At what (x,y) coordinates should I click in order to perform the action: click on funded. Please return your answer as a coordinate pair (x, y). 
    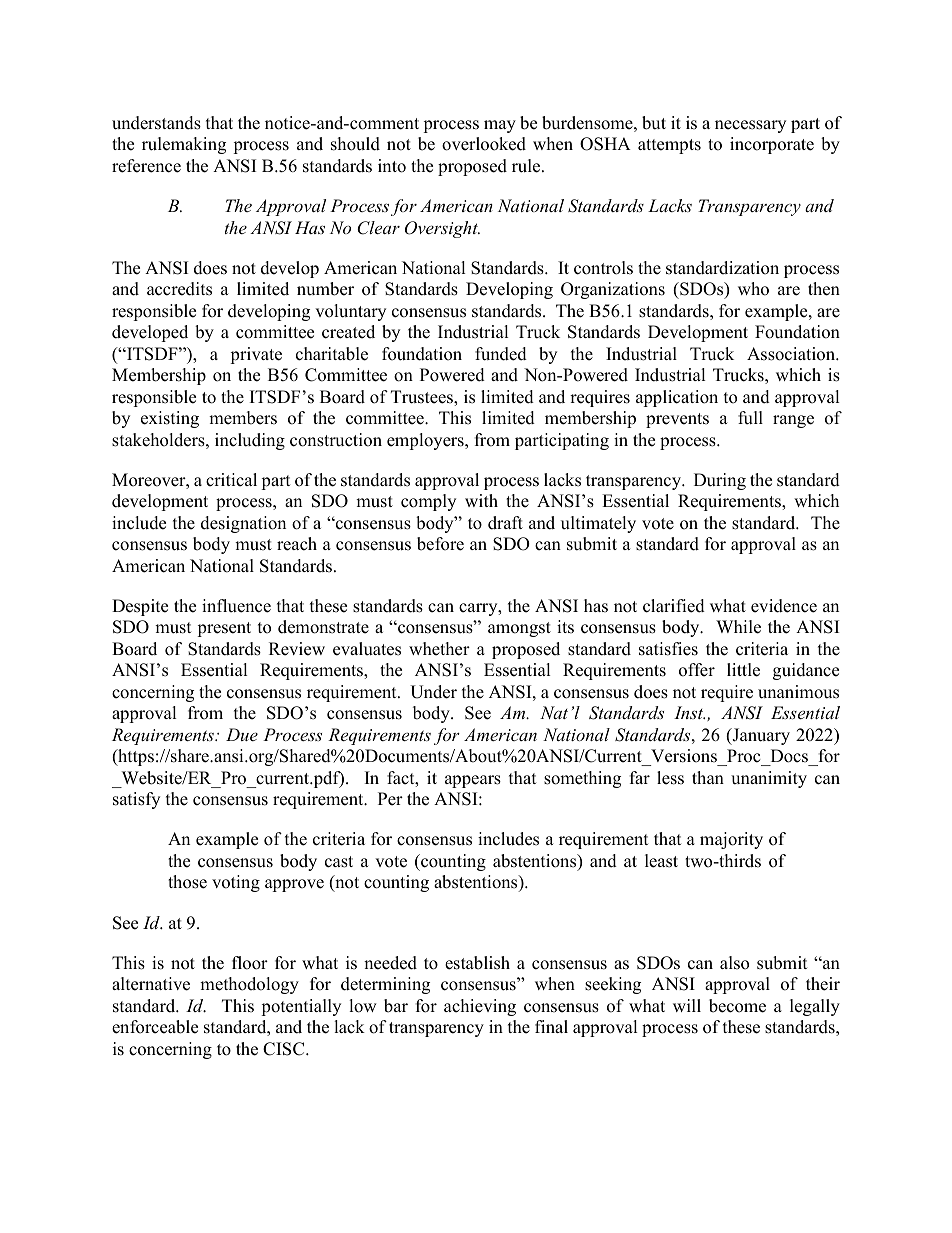
    Looking at the image, I should click on (501, 354).
